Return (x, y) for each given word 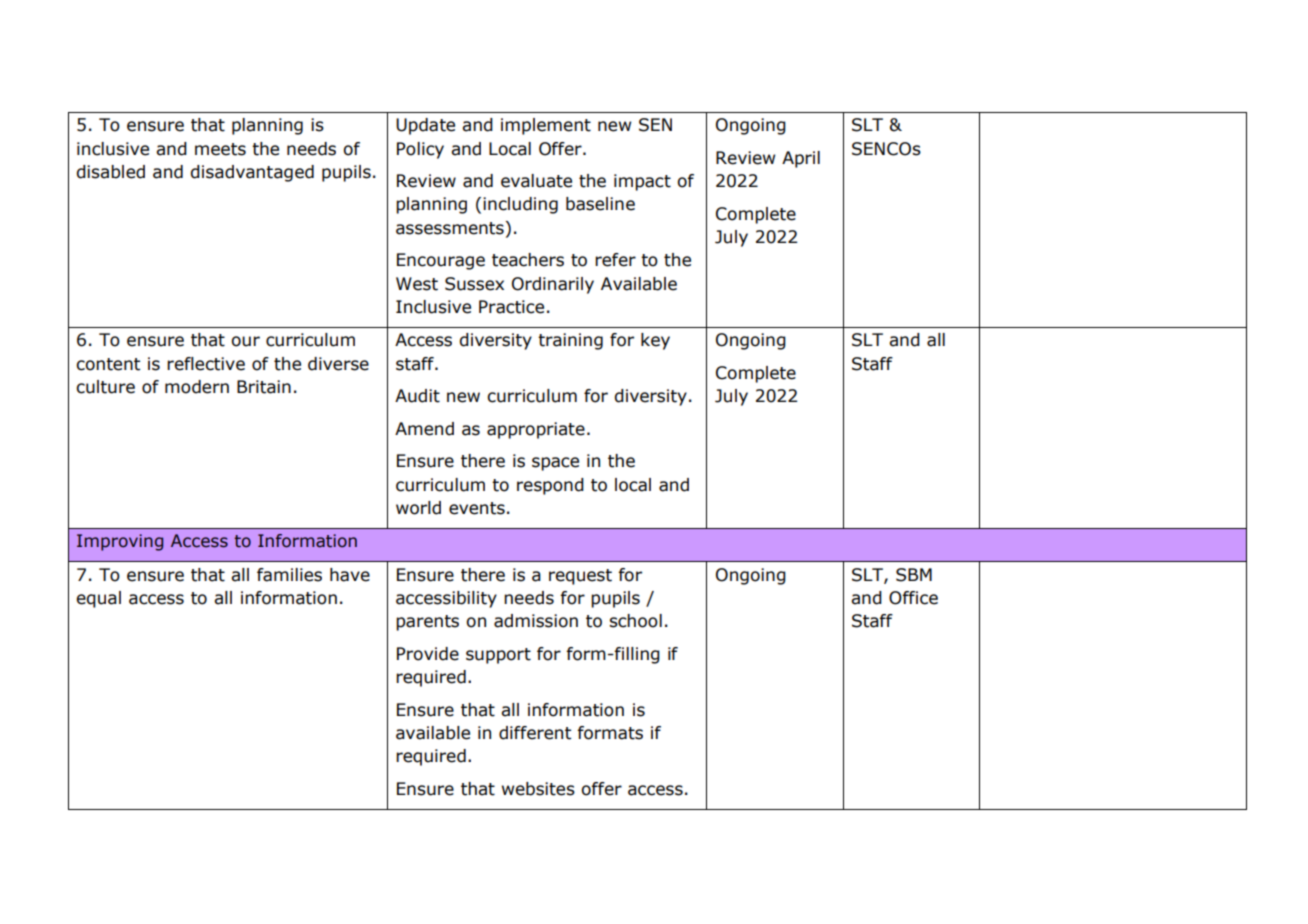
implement (546, 126)
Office (913, 598)
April (801, 159)
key (655, 341)
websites (538, 789)
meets (220, 149)
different (535, 733)
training (570, 341)
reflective (206, 364)
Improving (120, 542)
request (580, 577)
